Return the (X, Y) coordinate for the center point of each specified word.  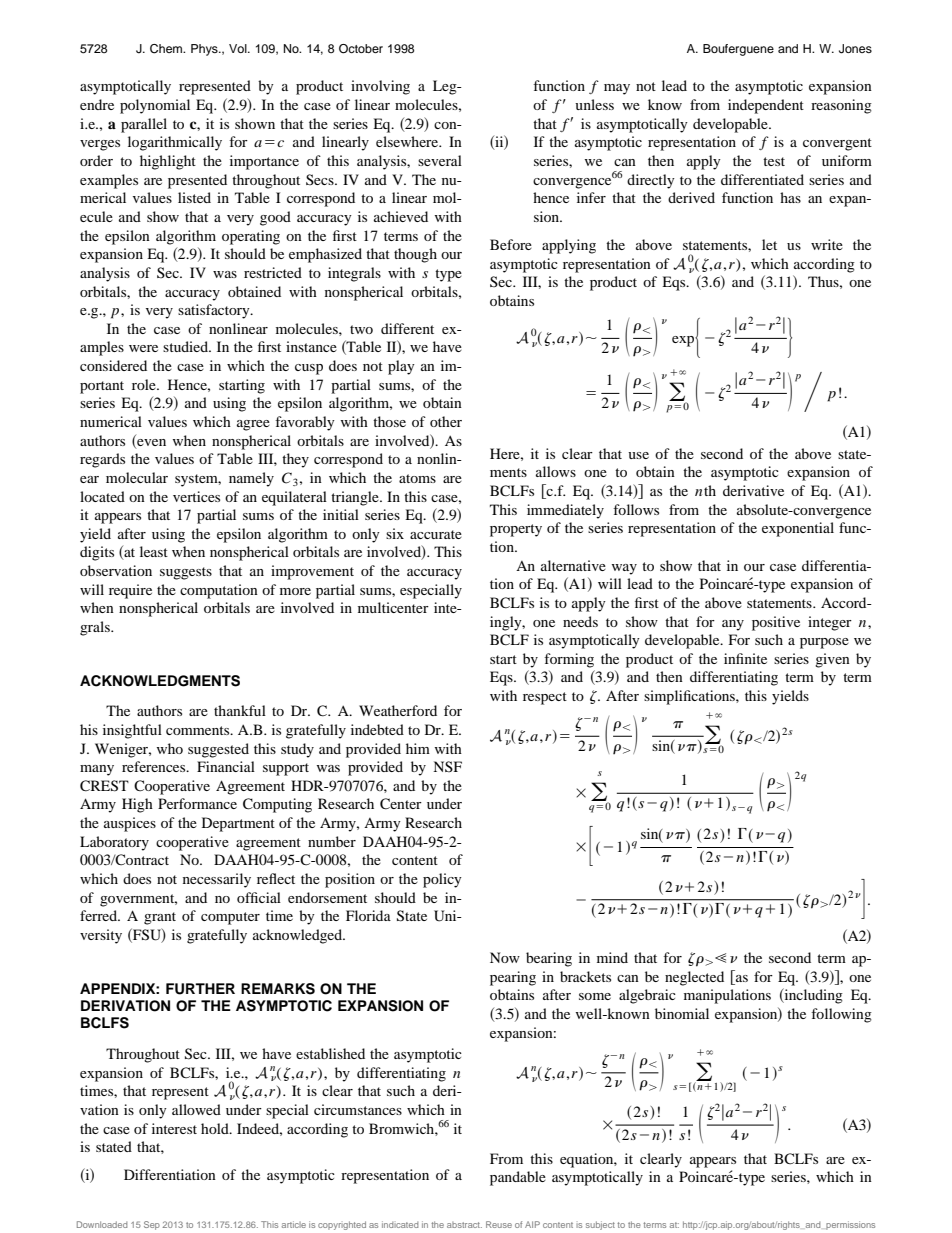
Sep (152, 1225)
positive (776, 623)
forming (569, 660)
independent (766, 106)
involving (380, 87)
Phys (205, 50)
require (130, 591)
